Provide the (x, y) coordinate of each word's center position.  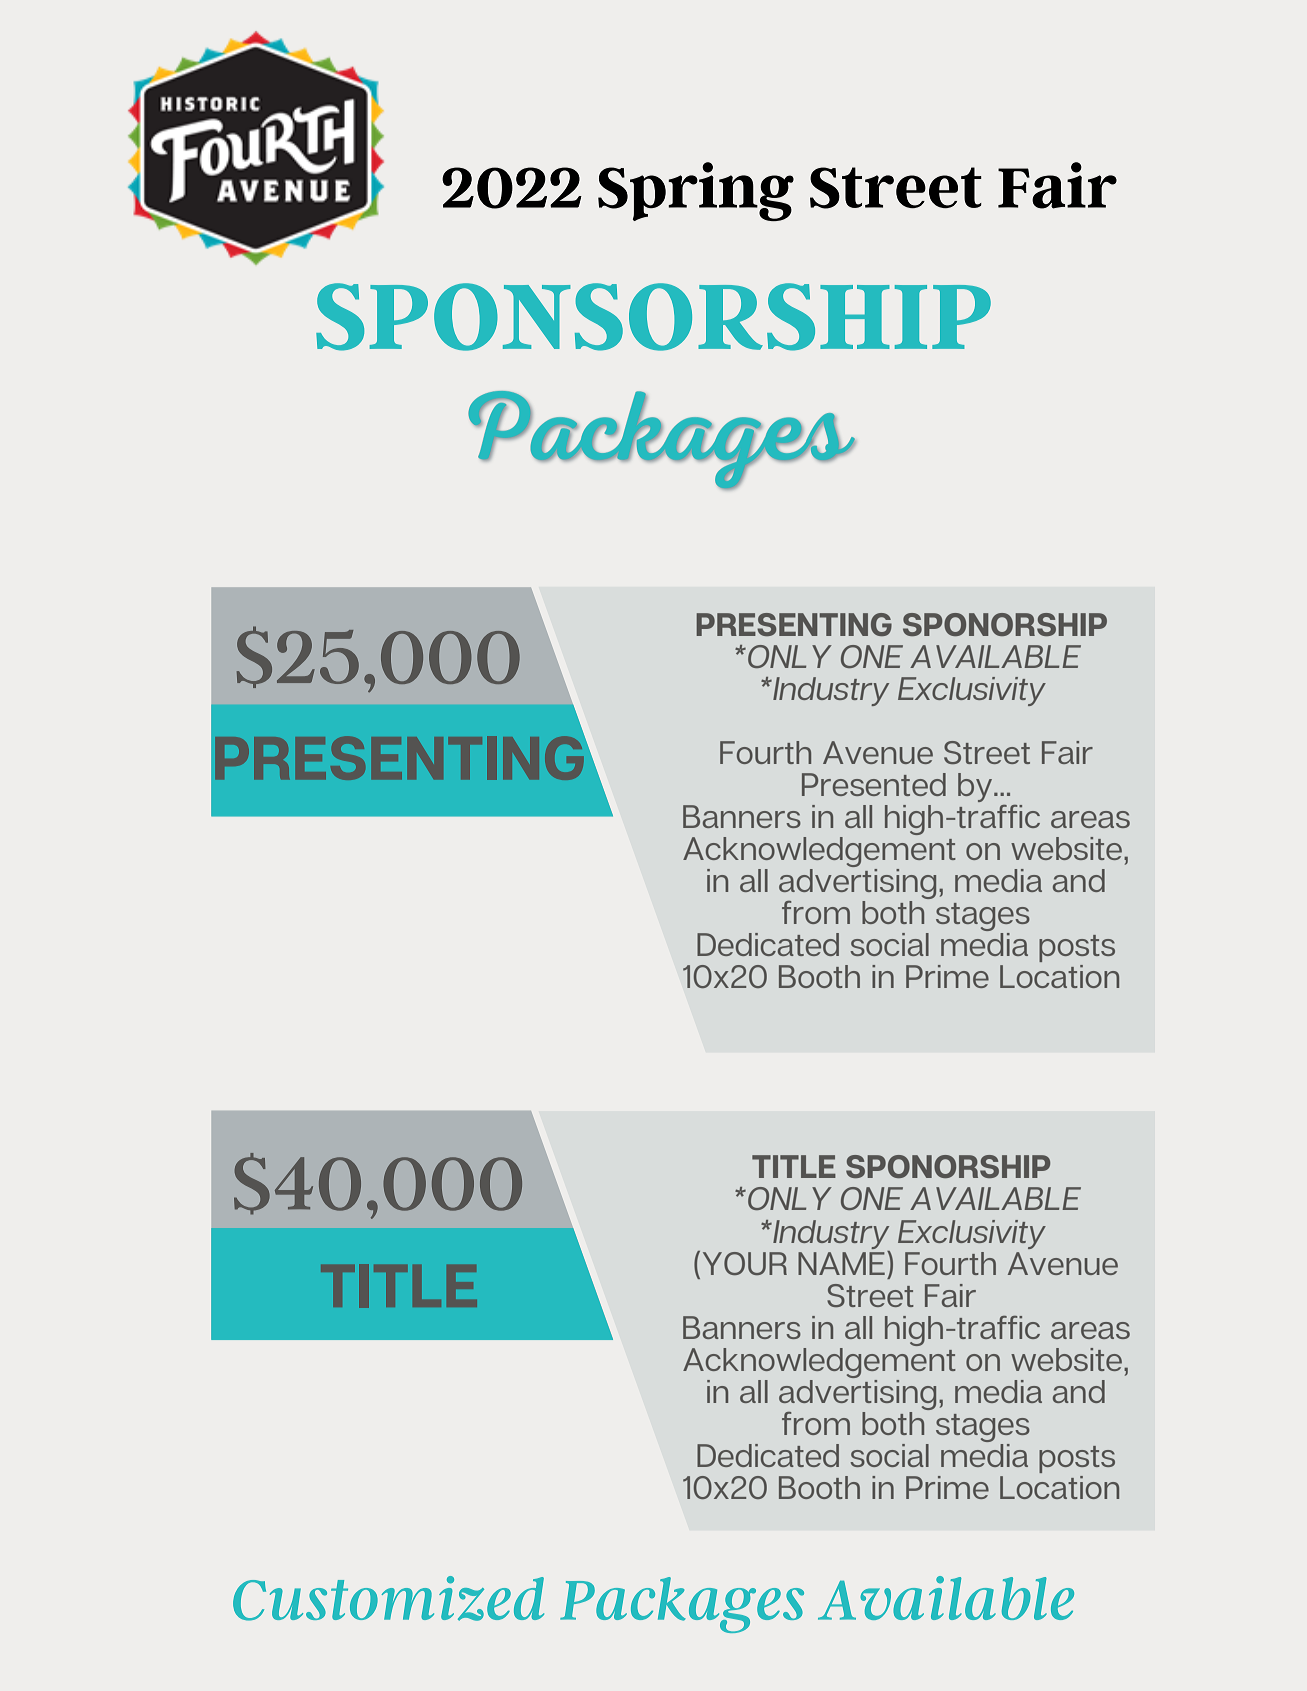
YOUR (745, 1263)
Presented (874, 784)
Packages (682, 1605)
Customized (388, 1598)
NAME (841, 1263)
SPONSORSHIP (653, 317)
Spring (696, 191)
